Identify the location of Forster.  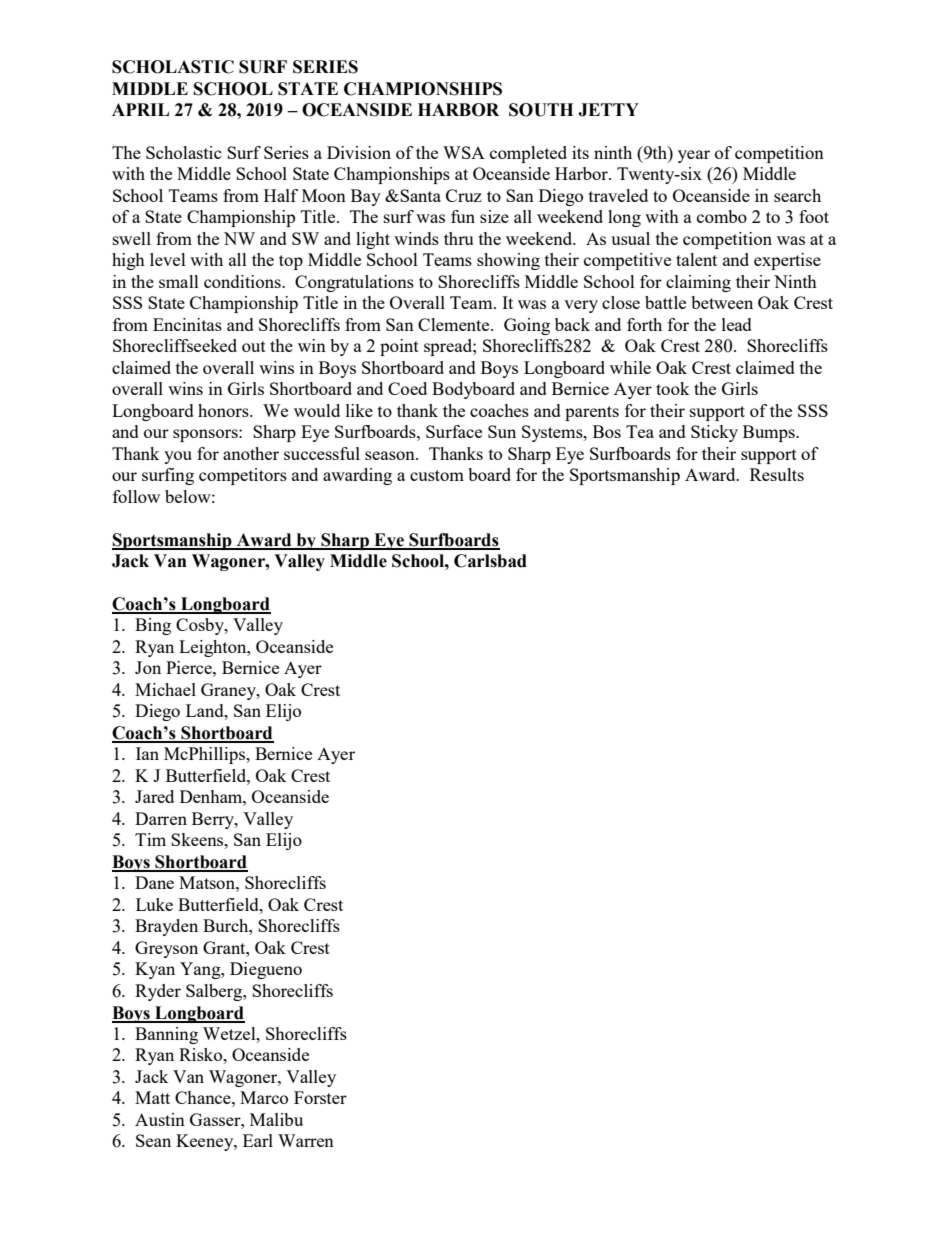
(320, 1097).
